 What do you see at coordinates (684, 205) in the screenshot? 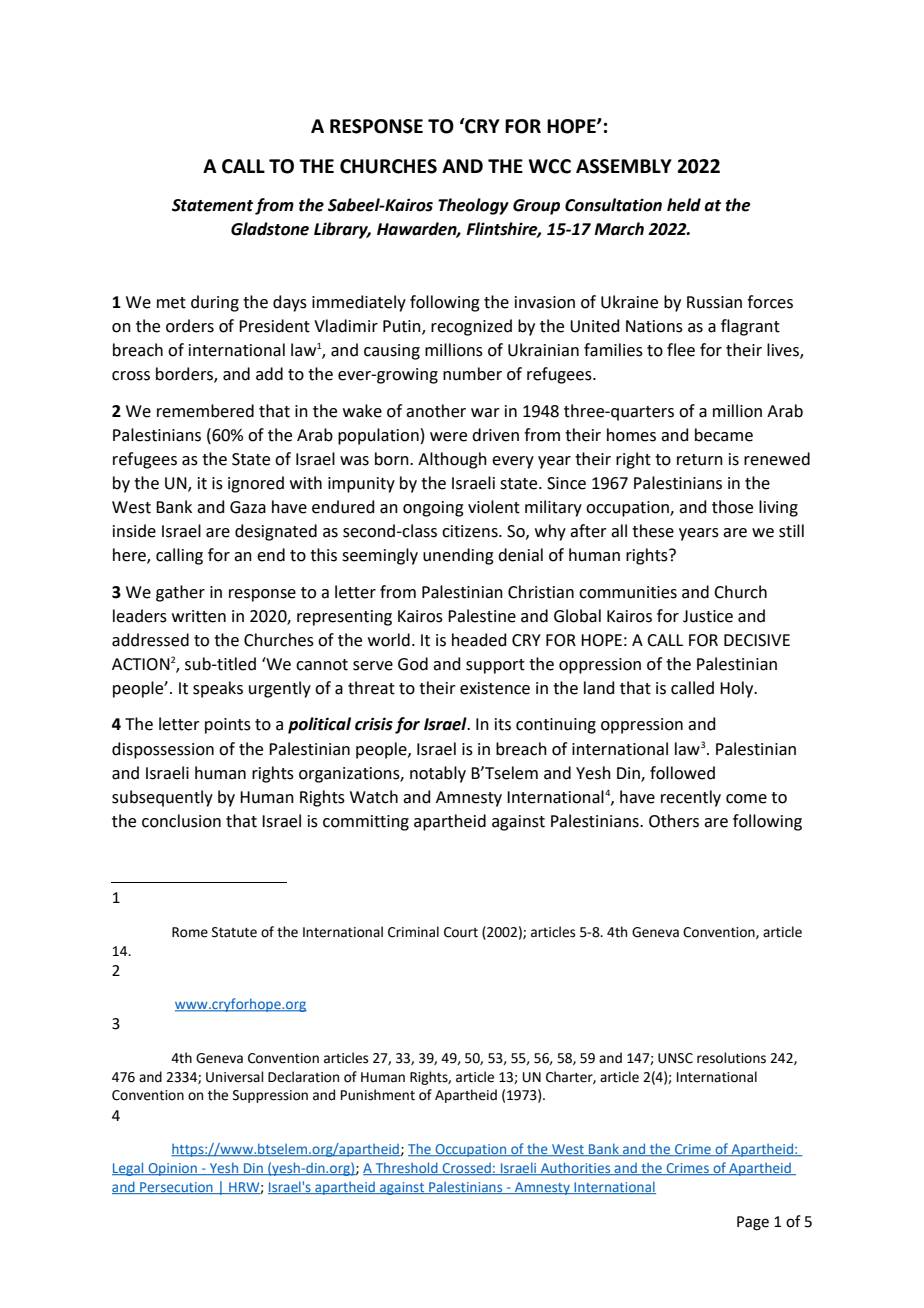
I see `held` at bounding box center [684, 205].
